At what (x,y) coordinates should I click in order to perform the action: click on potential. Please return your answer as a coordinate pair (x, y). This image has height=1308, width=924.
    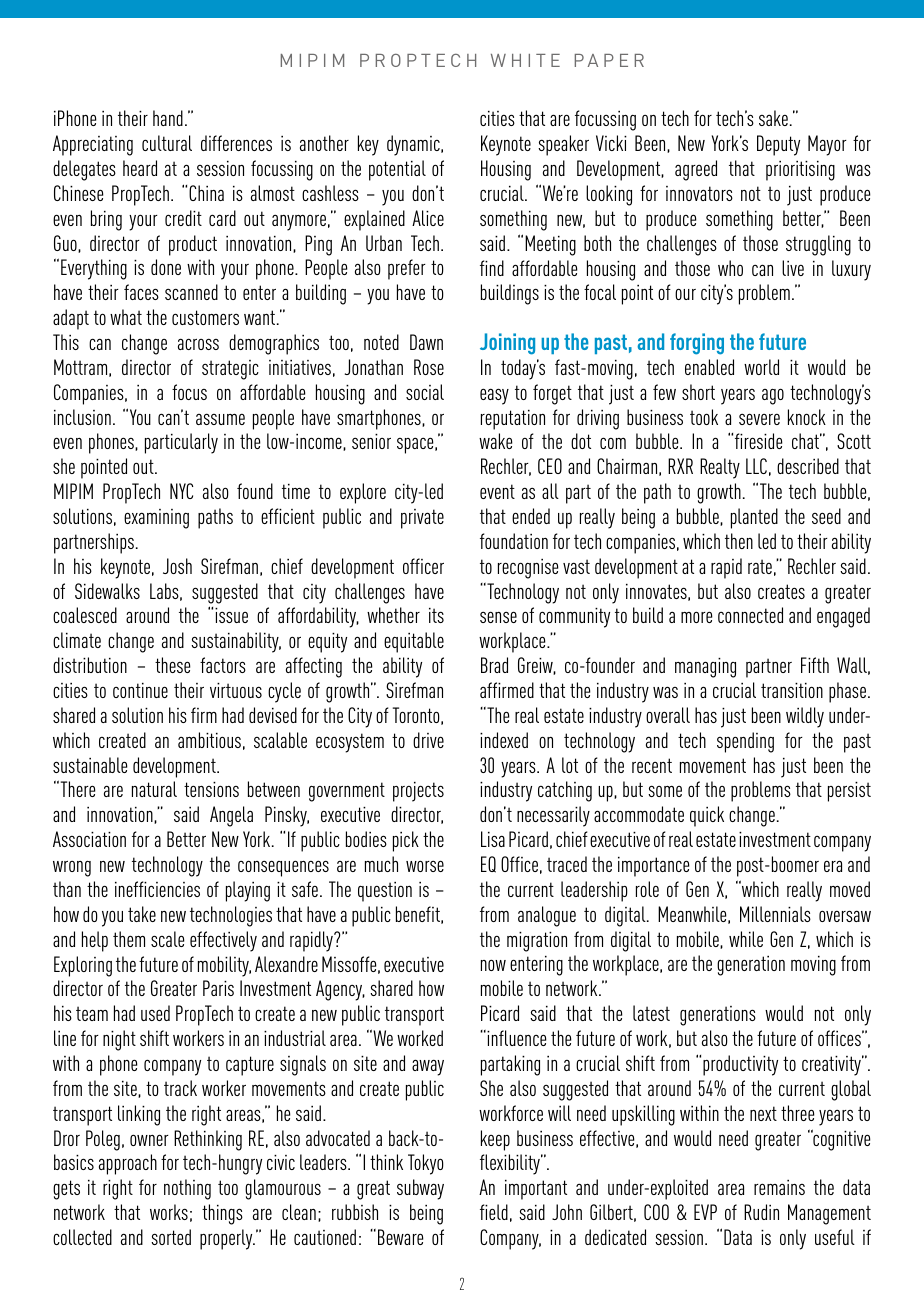
    Looking at the image, I should click on (397, 170).
